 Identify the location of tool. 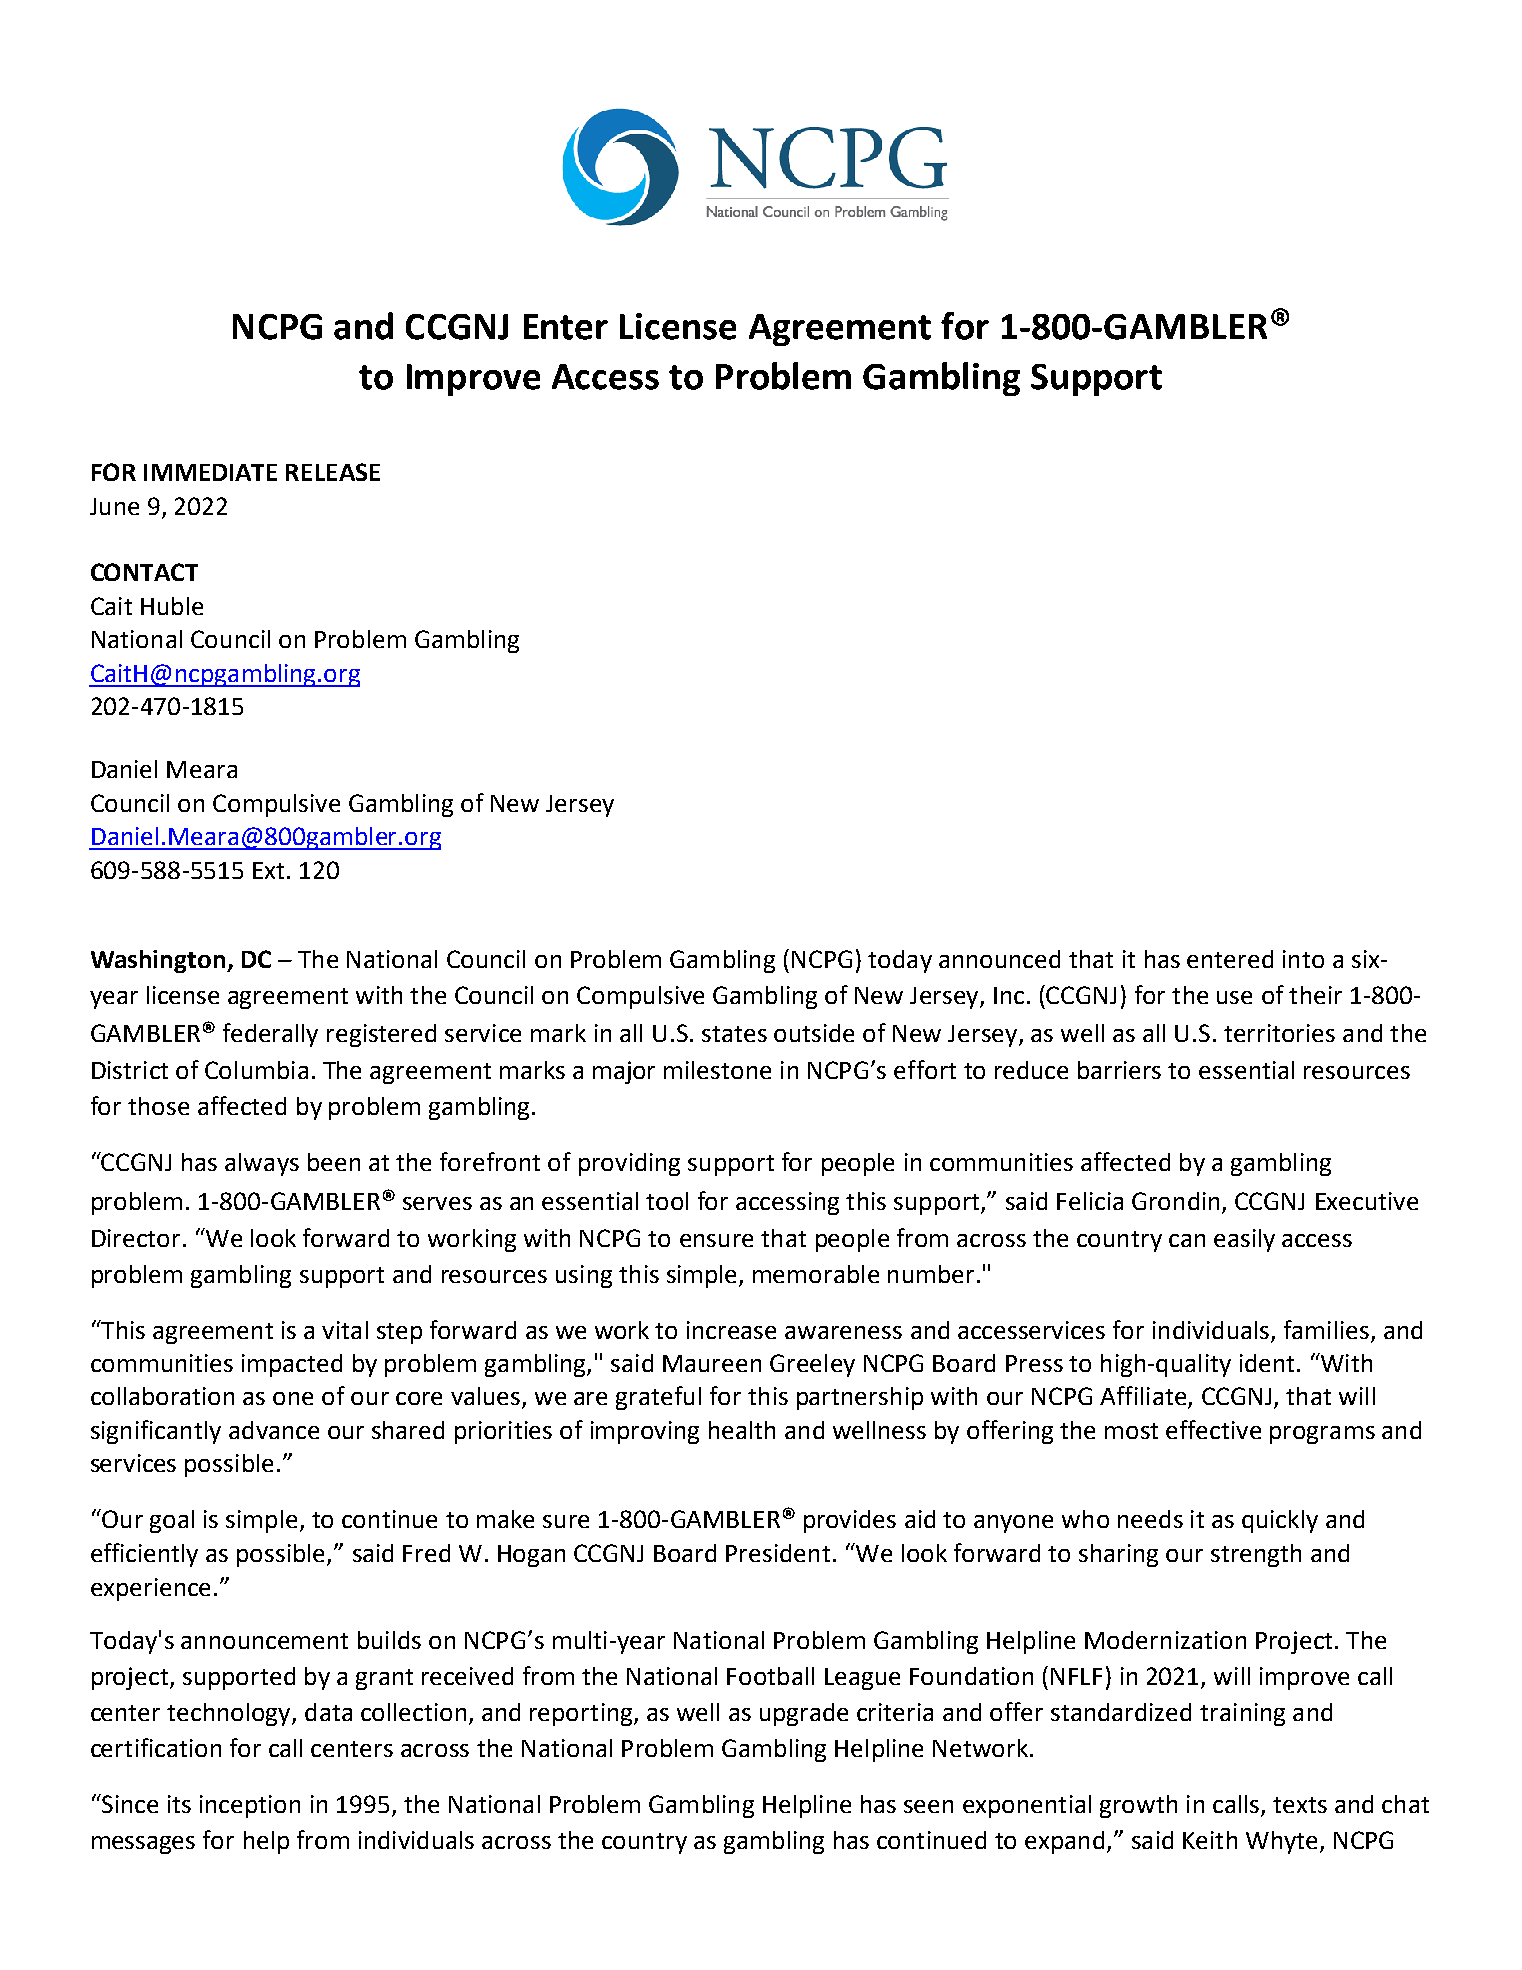
(667, 1201).
